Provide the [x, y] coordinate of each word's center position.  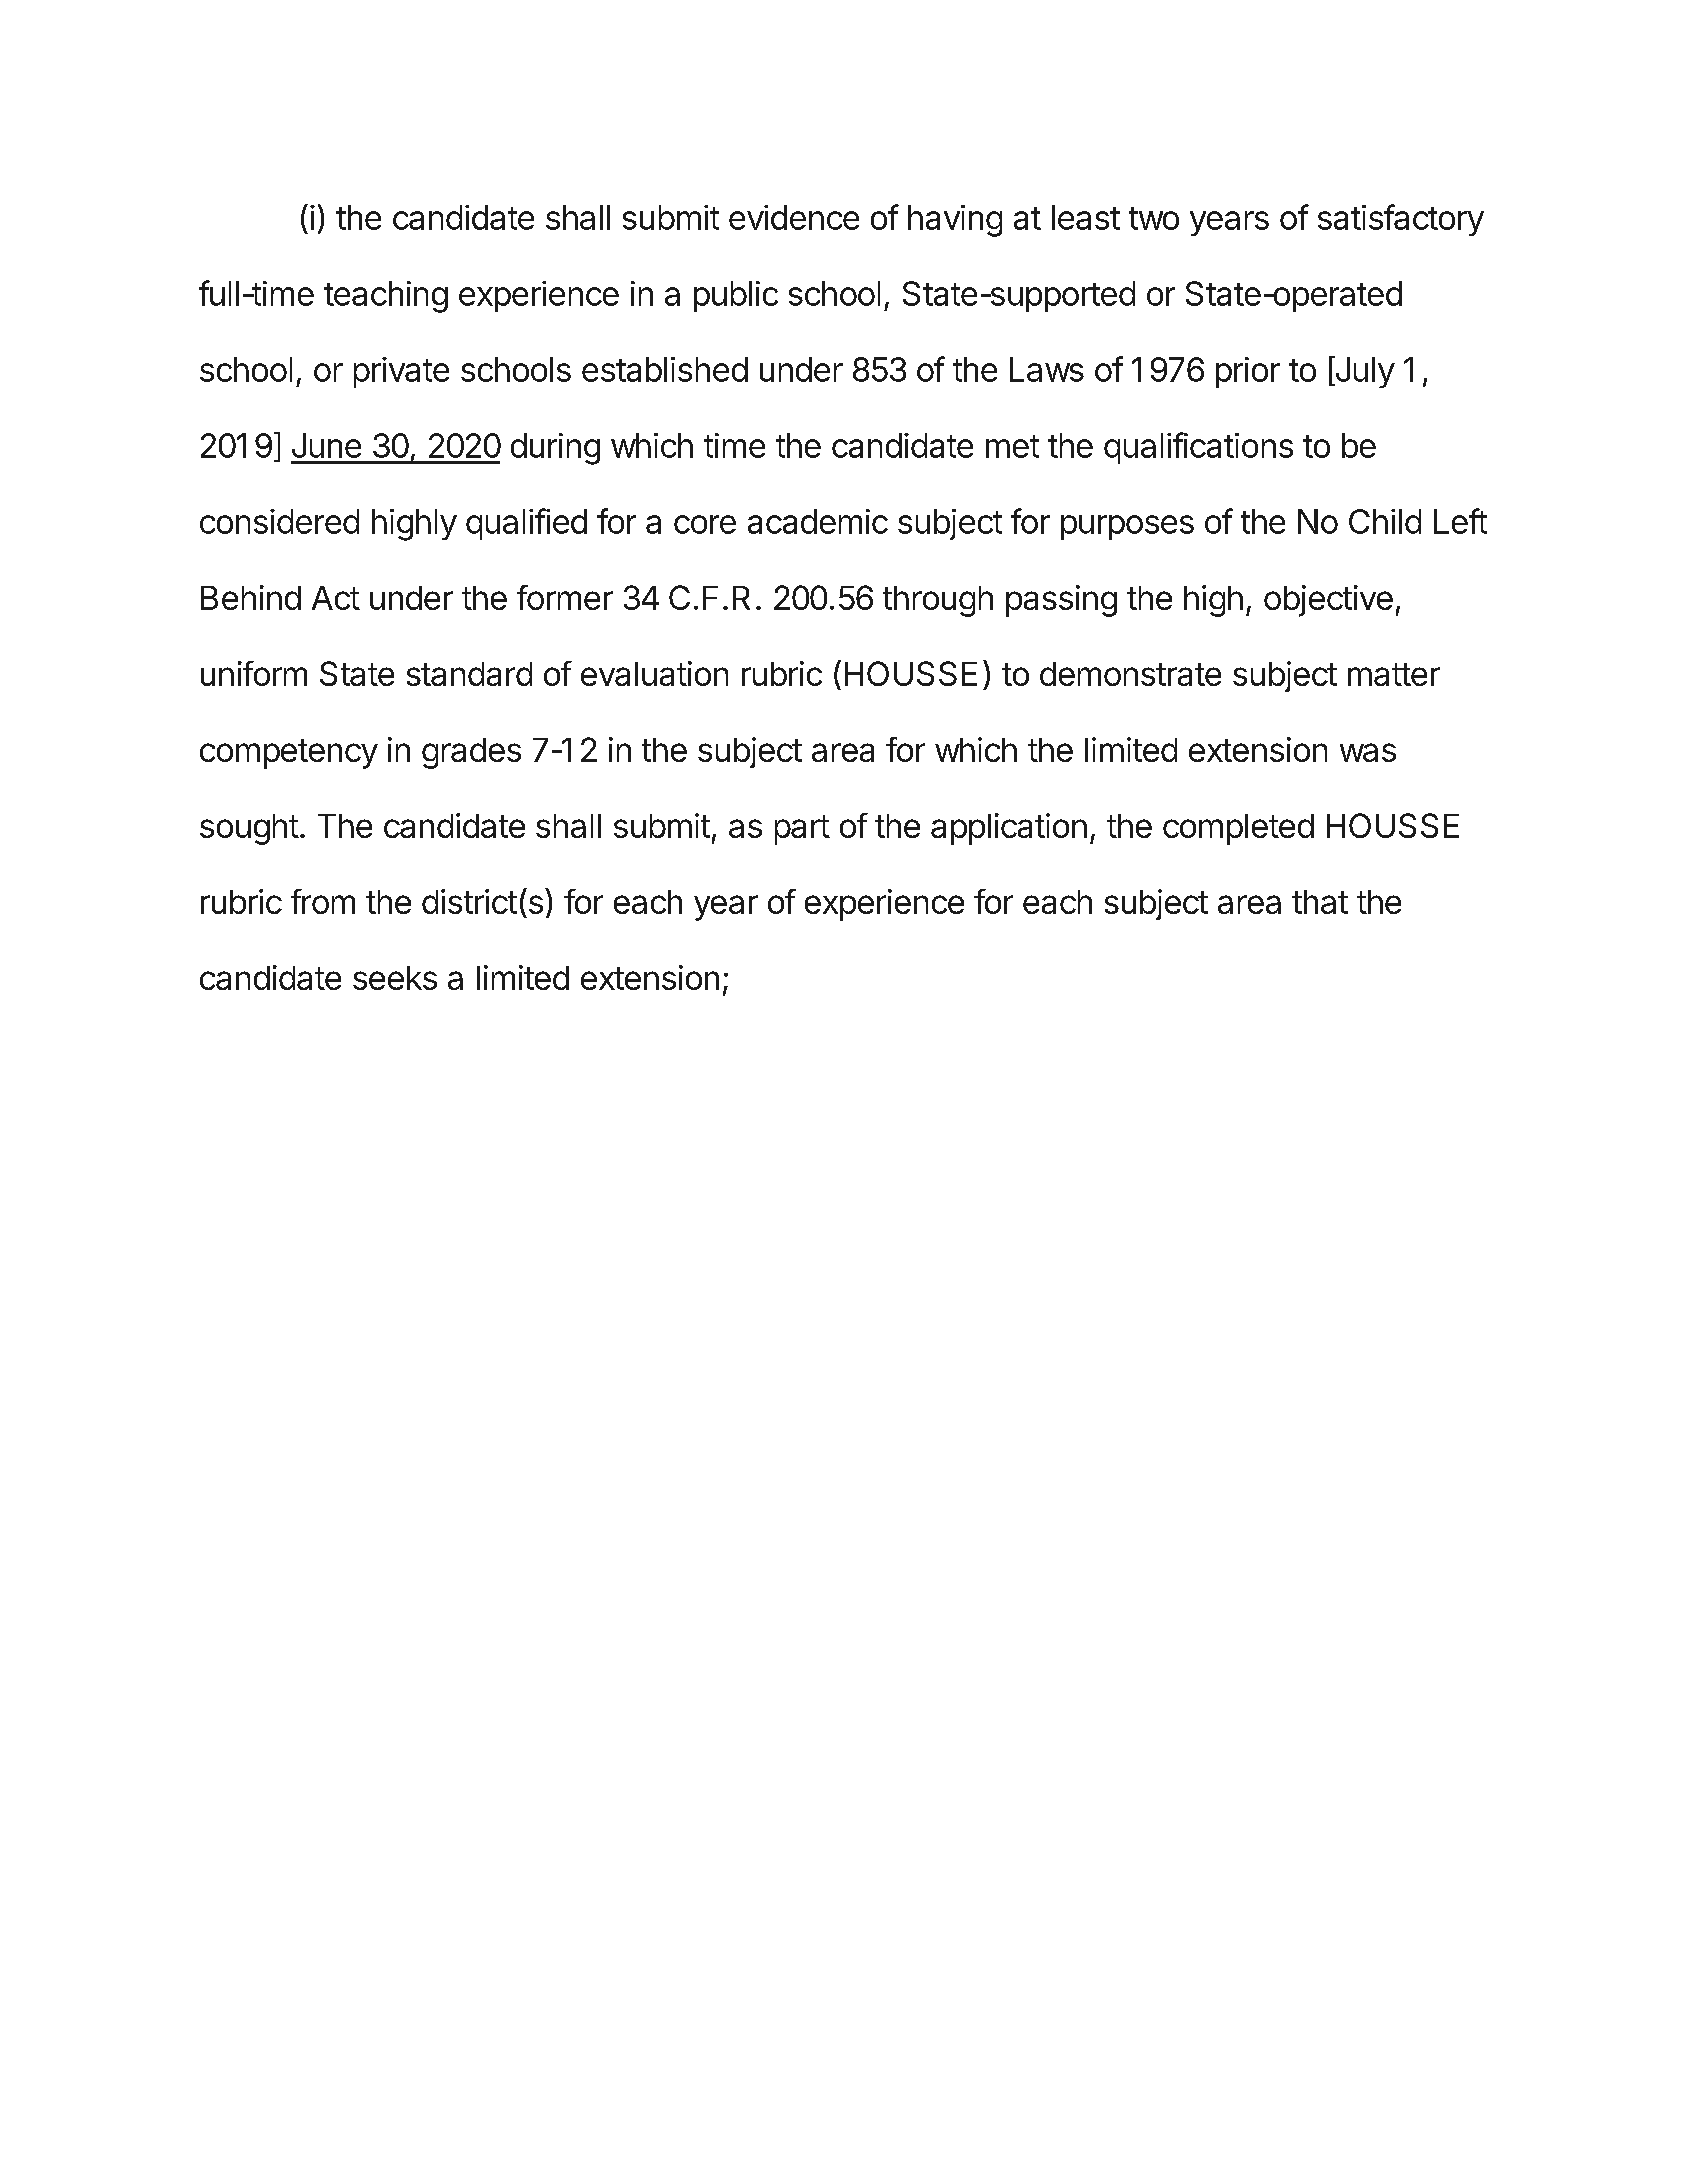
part [802, 830]
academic [818, 521]
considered [279, 521]
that [1320, 902]
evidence [794, 217]
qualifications [1198, 448]
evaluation [654, 673]
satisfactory [1401, 220]
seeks [395, 978]
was [1368, 752]
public [736, 296]
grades [471, 753]
